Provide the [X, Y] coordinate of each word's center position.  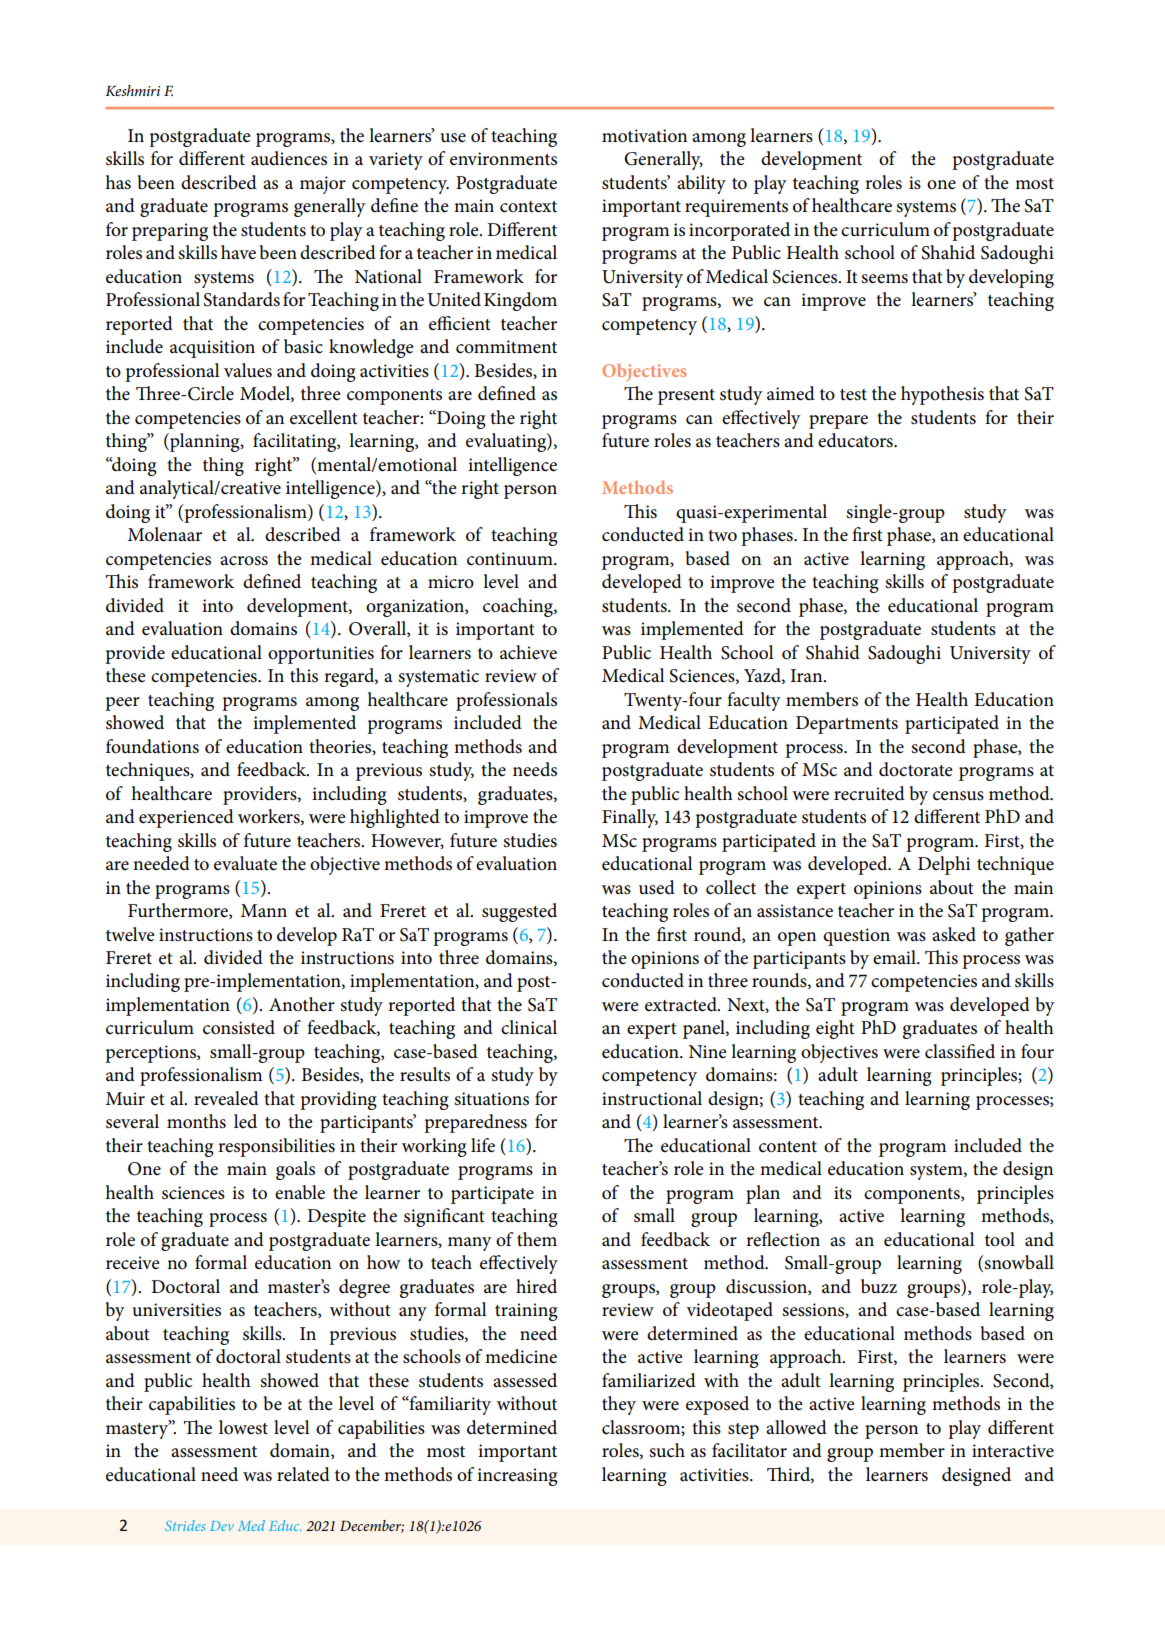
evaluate [245, 863]
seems [884, 279]
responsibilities [276, 1147]
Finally [630, 818]
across [244, 561]
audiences [289, 158]
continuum [511, 559]
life [483, 1145]
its [843, 1193]
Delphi [944, 865]
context [528, 207]
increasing [517, 1477]
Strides [185, 1525]
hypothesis [942, 395]
